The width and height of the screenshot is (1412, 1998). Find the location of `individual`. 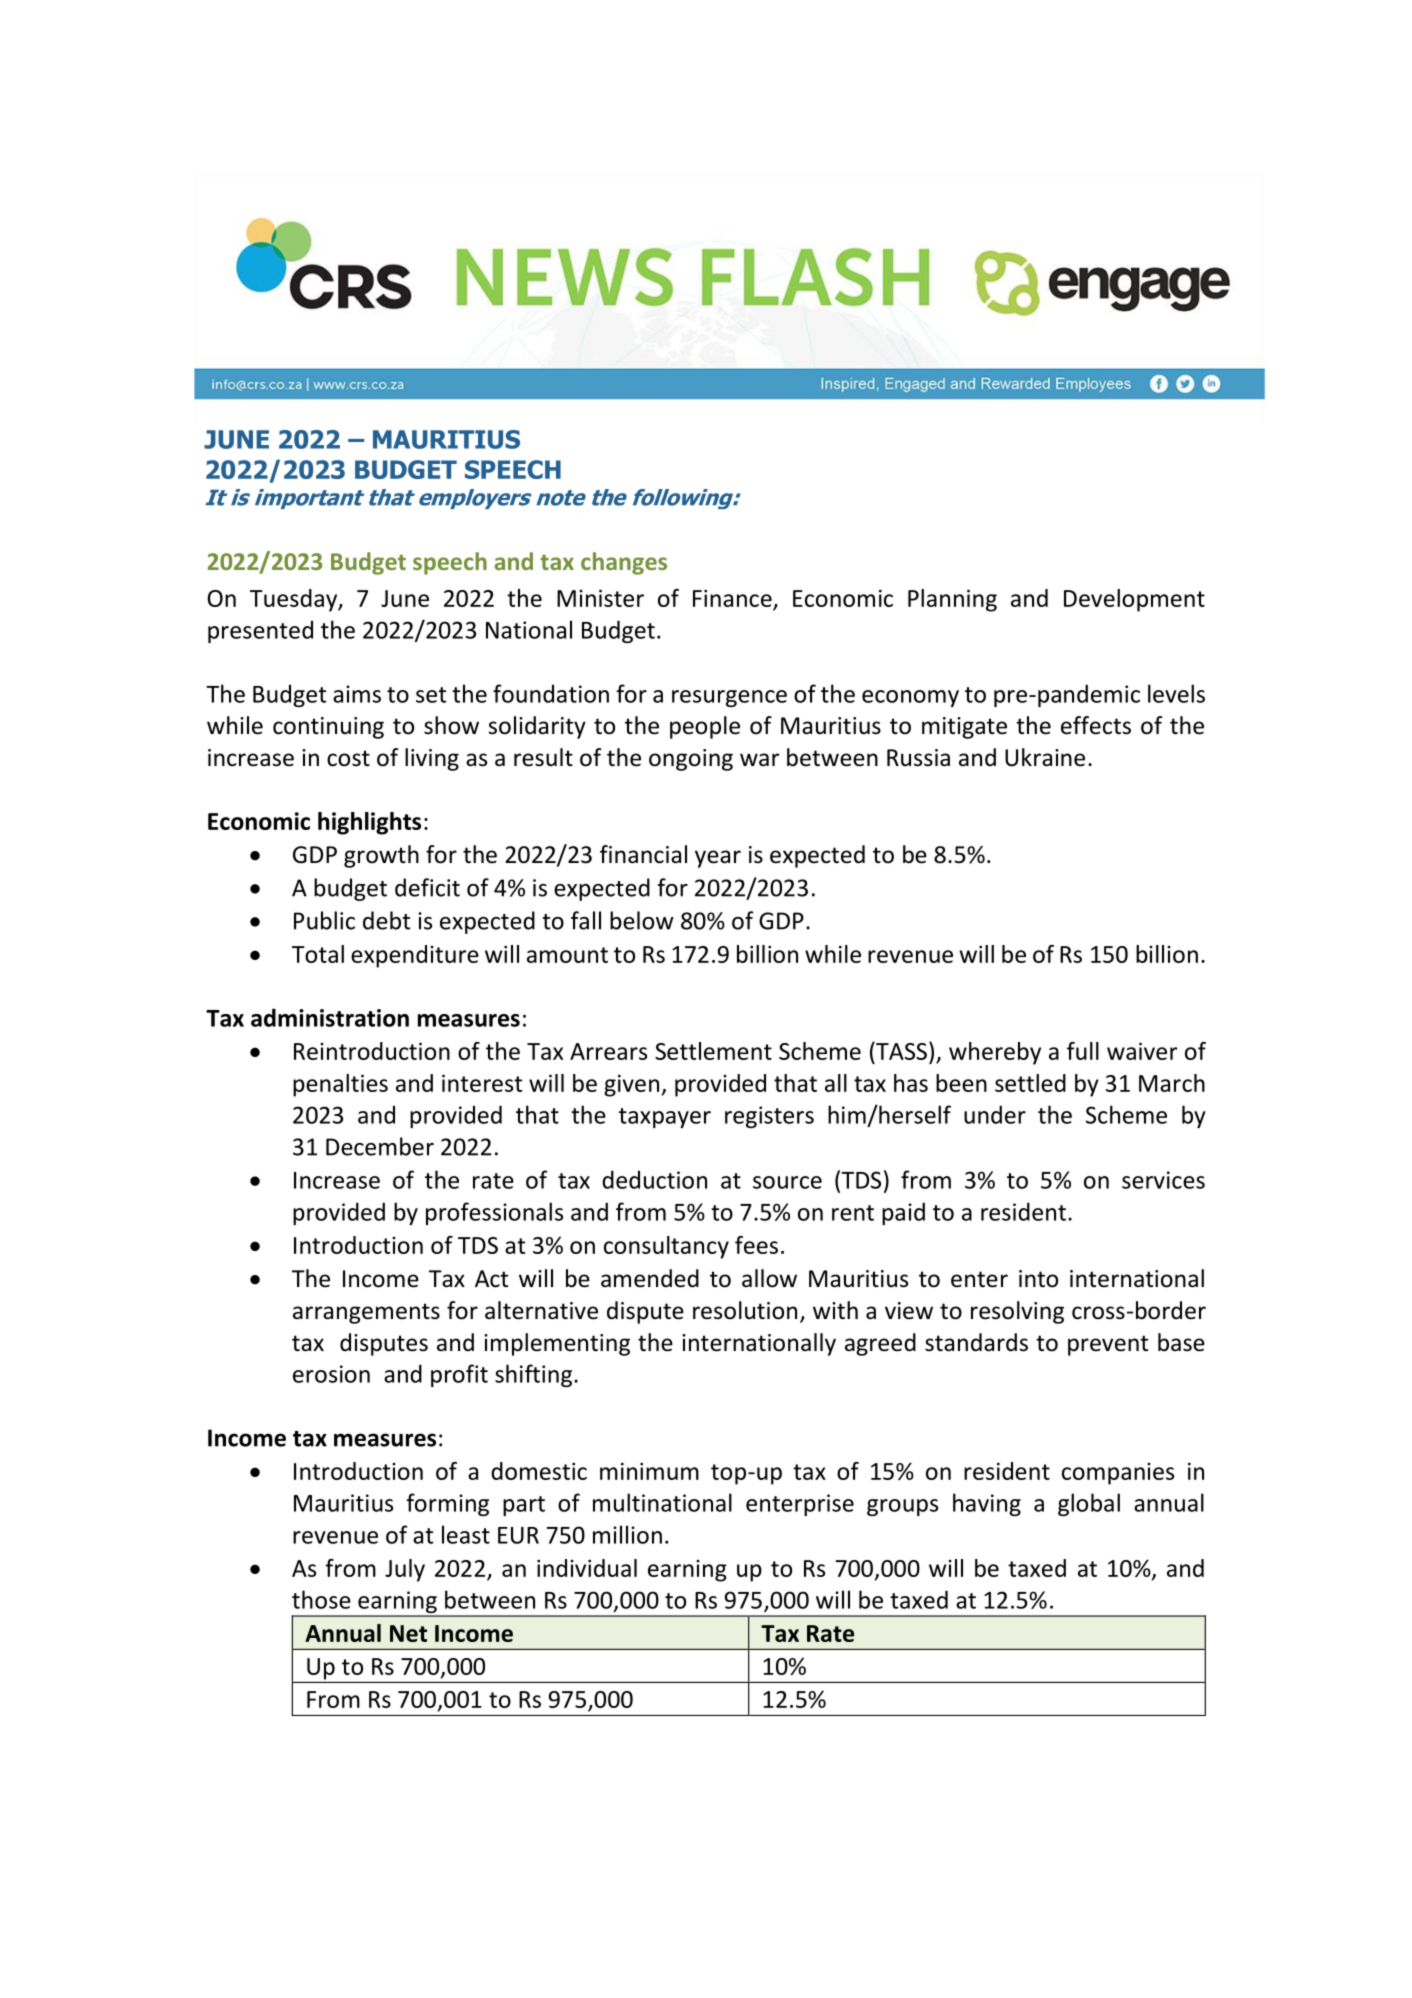

individual is located at coordinates (587, 1568).
